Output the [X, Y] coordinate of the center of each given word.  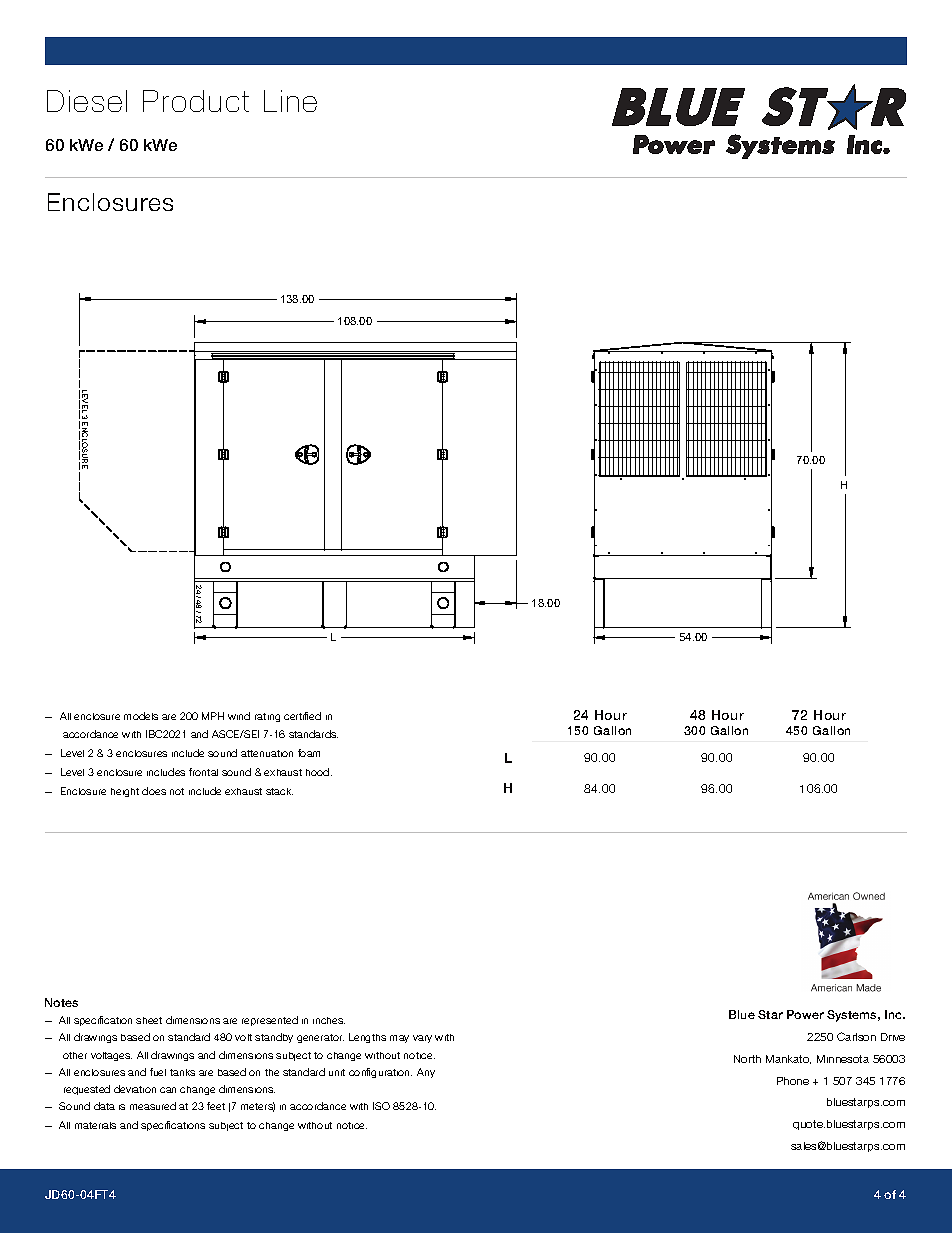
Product [196, 101]
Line [290, 101]
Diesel [87, 101]
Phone [793, 1081]
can [168, 1090]
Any [426, 1073]
